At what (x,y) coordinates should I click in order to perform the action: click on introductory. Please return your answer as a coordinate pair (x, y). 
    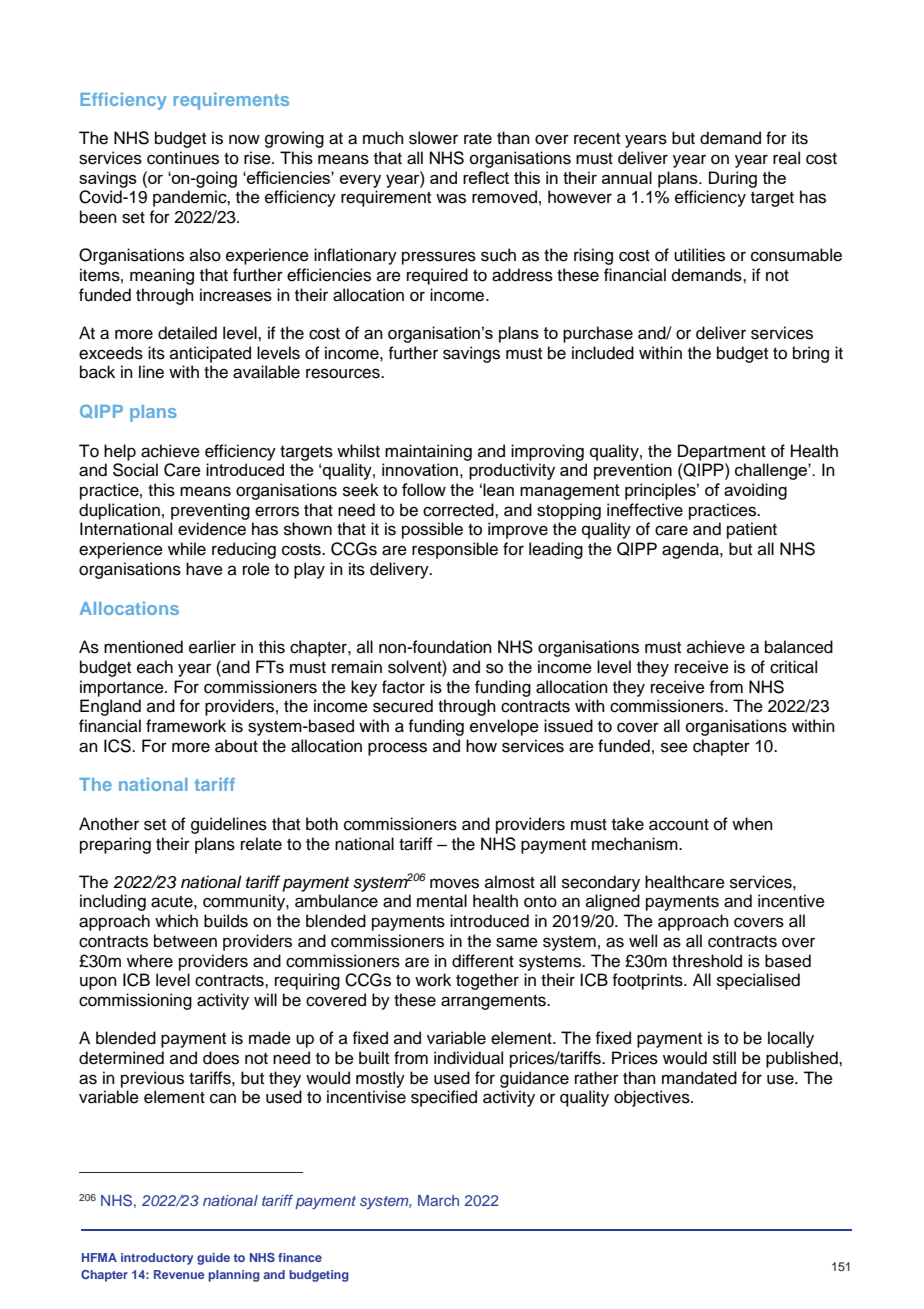
    Looking at the image, I should click on (157, 1259).
